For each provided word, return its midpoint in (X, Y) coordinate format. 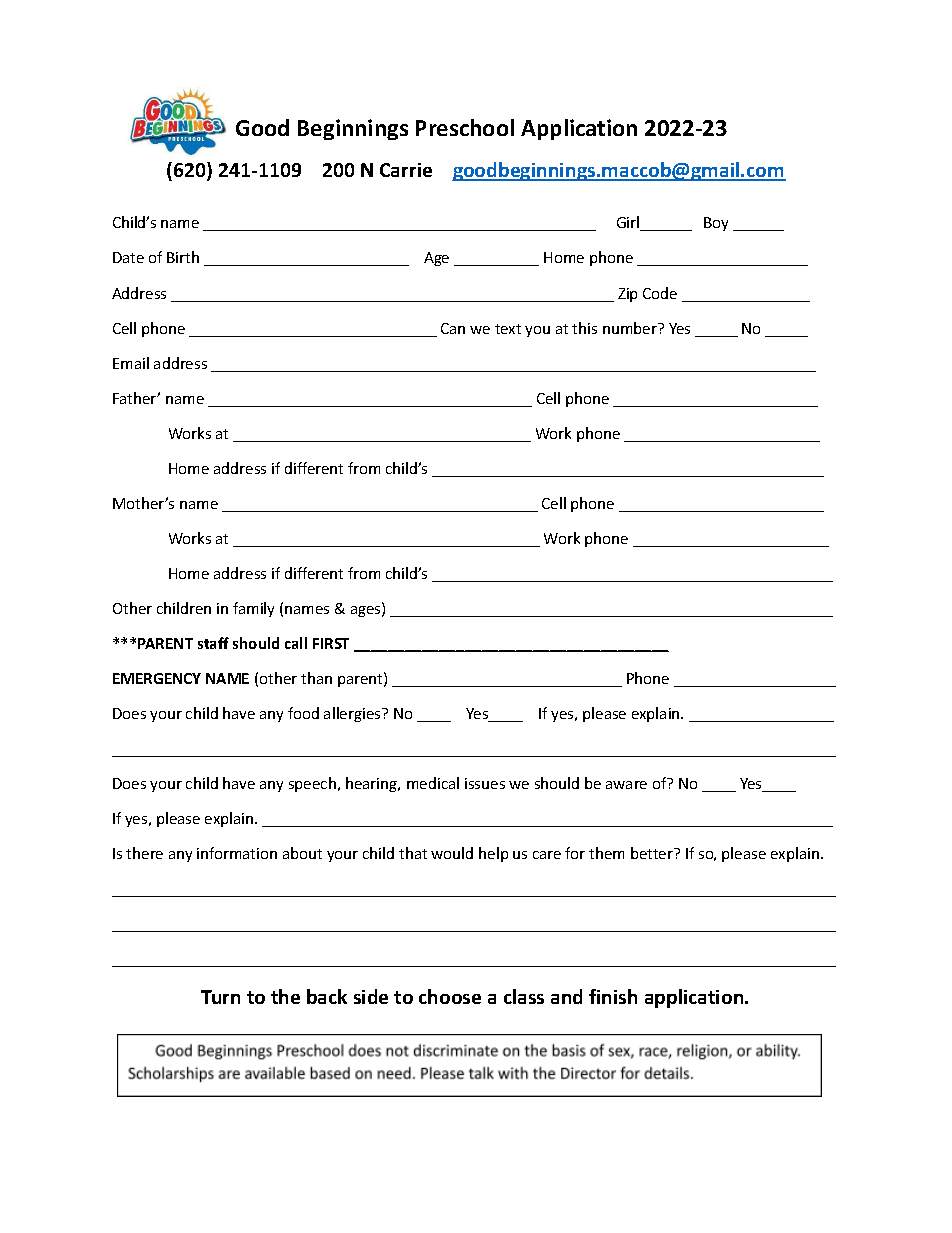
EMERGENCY (157, 678)
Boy (716, 224)
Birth (183, 257)
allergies (353, 714)
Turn (220, 997)
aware (626, 785)
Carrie (406, 170)
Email (131, 363)
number (631, 328)
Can (453, 328)
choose (450, 996)
